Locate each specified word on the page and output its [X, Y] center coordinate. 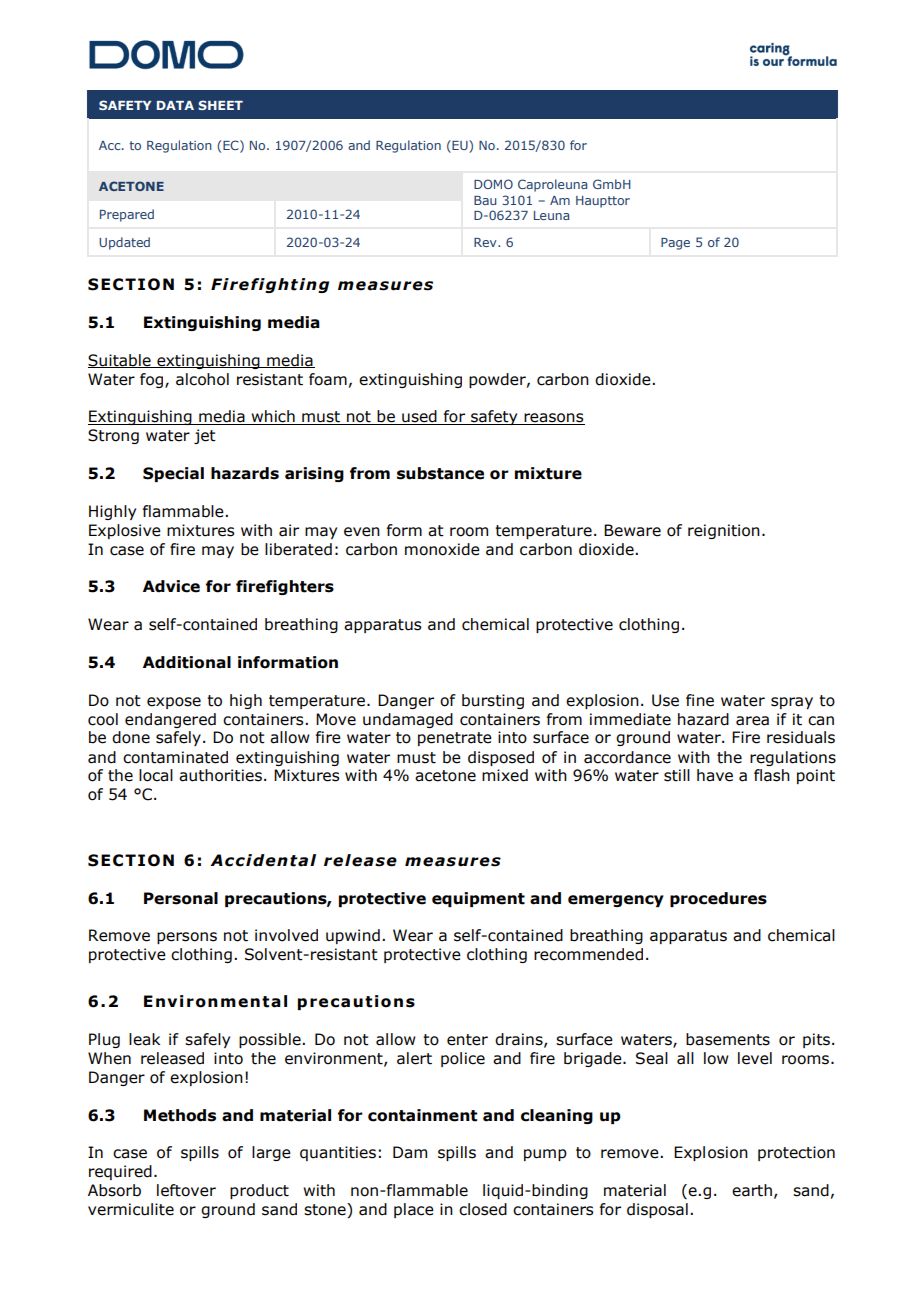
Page [675, 244]
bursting [493, 701]
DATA [175, 105]
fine [700, 700]
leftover [186, 1190]
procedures [718, 899]
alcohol [202, 379]
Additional [187, 662]
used [419, 417]
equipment [478, 899]
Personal [181, 898]
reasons [553, 419]
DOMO [493, 184]
